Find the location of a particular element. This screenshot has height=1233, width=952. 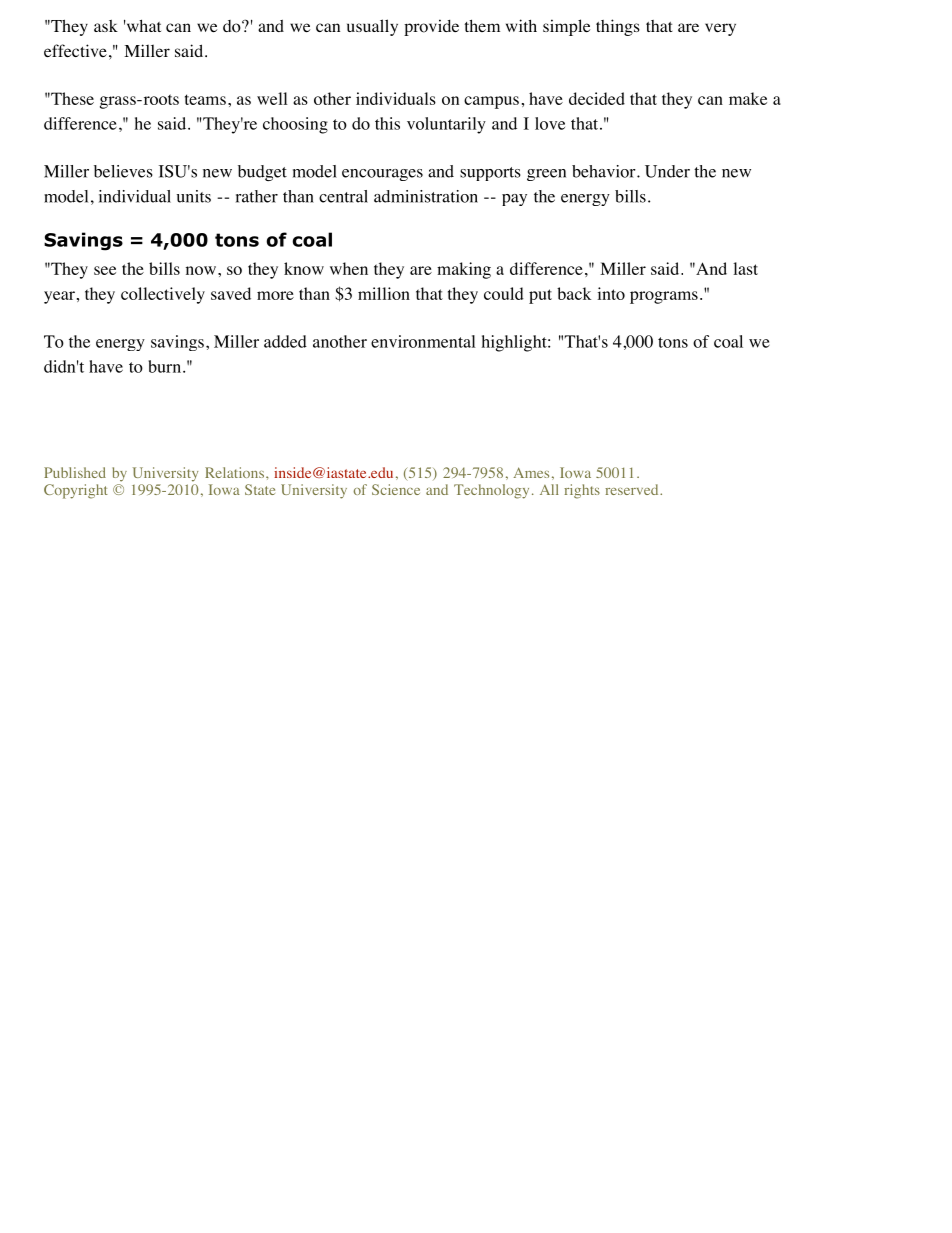

things is located at coordinates (618, 27).
